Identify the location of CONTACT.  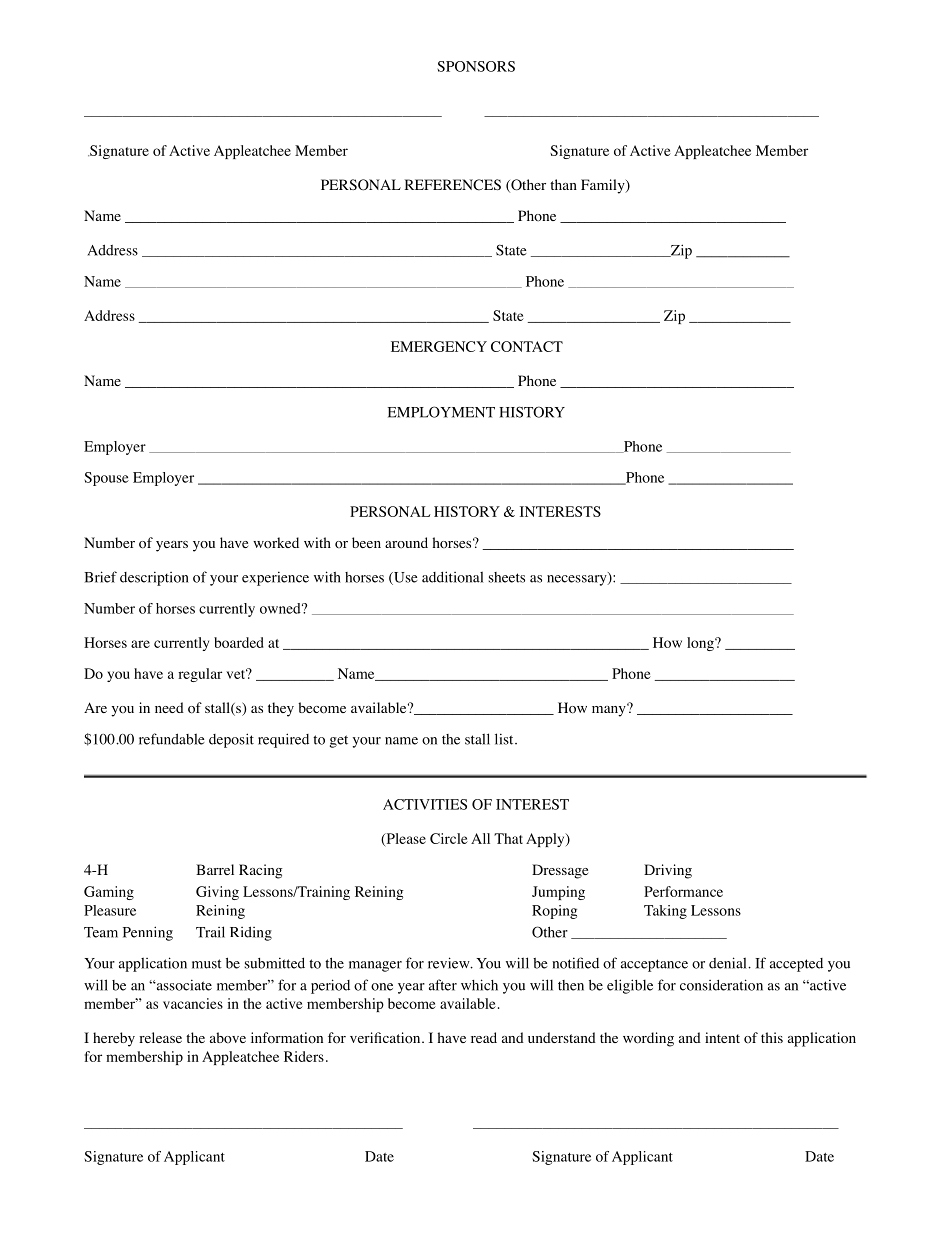
(527, 346).
